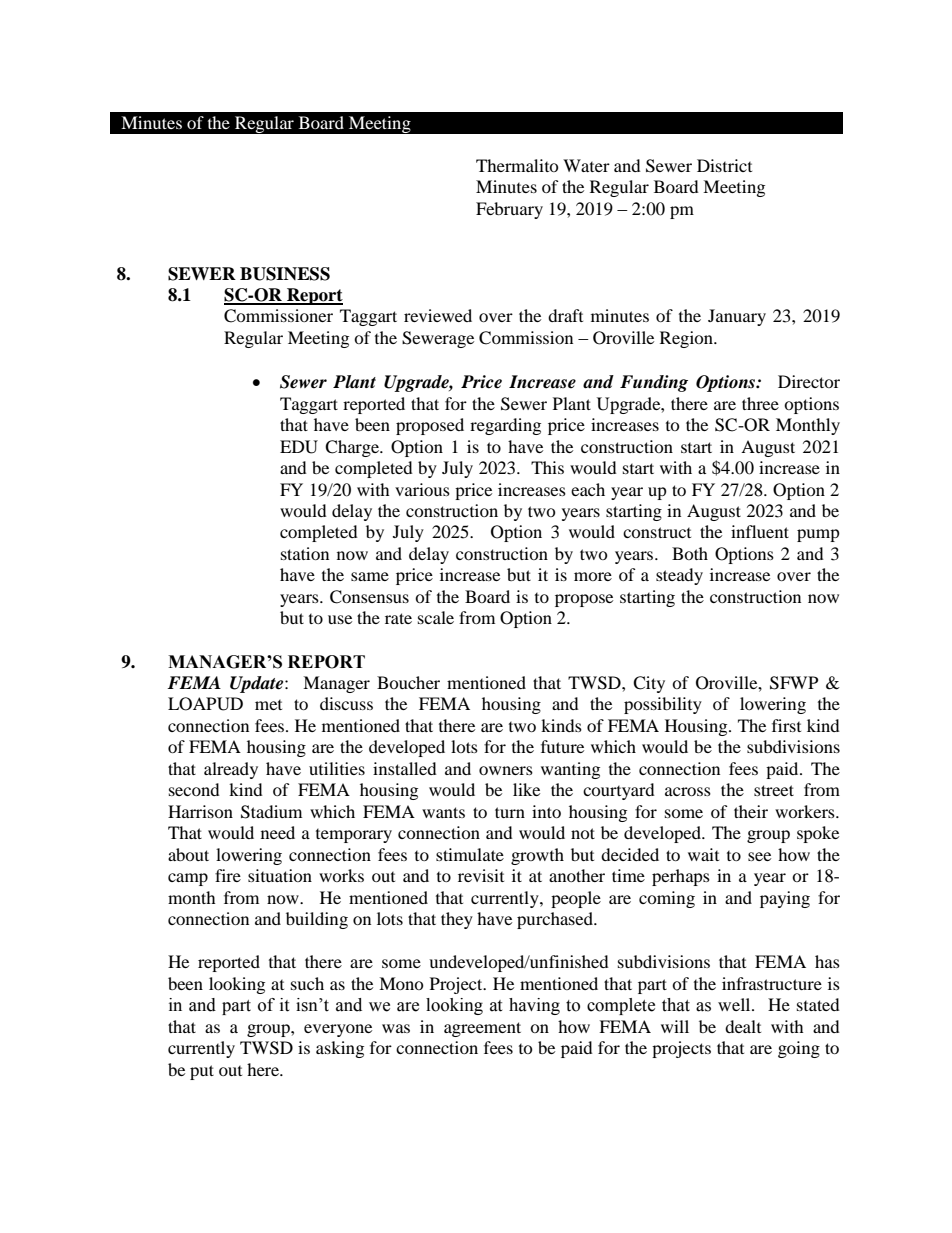 This document has height=1233, width=952. Describe the element at coordinates (231, 770) in the document. I see `already` at that location.
